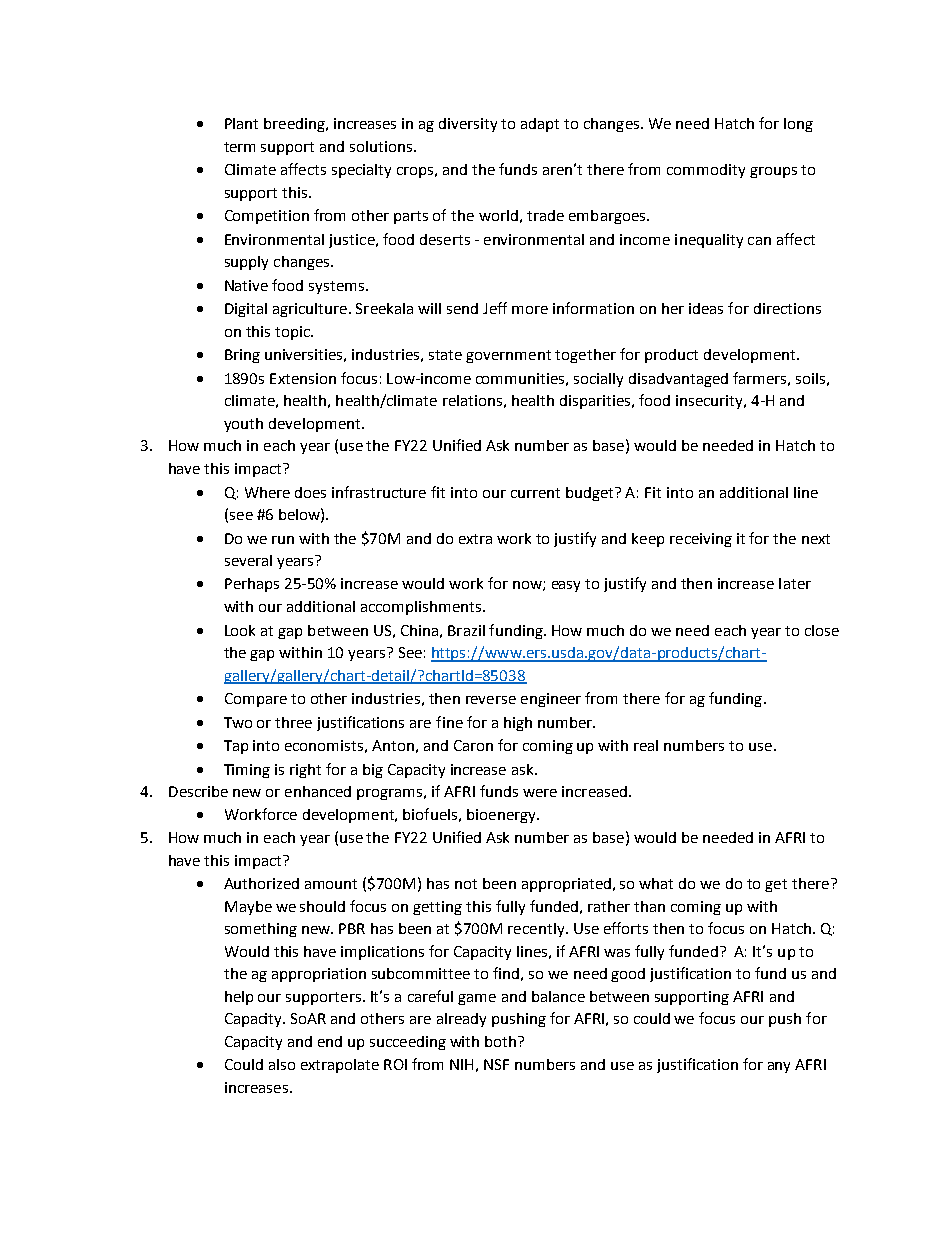 The image size is (952, 1233). I want to click on both, so click(502, 1041).
